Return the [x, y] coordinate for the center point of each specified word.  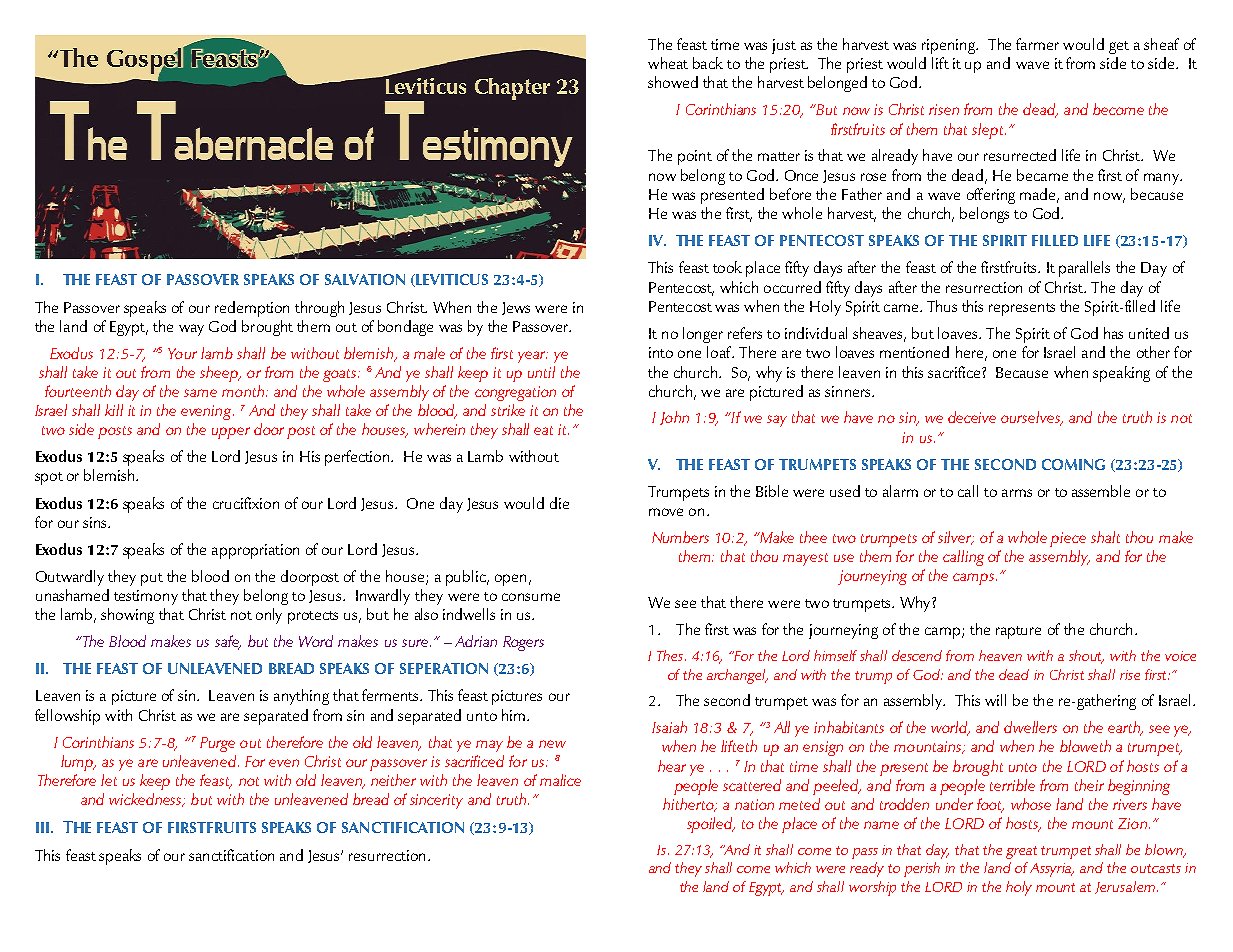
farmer [1037, 44]
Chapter [512, 89]
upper [231, 433]
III [44, 827]
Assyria [1052, 870]
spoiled [711, 825]
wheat [668, 63]
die [559, 503]
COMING [1073, 464]
